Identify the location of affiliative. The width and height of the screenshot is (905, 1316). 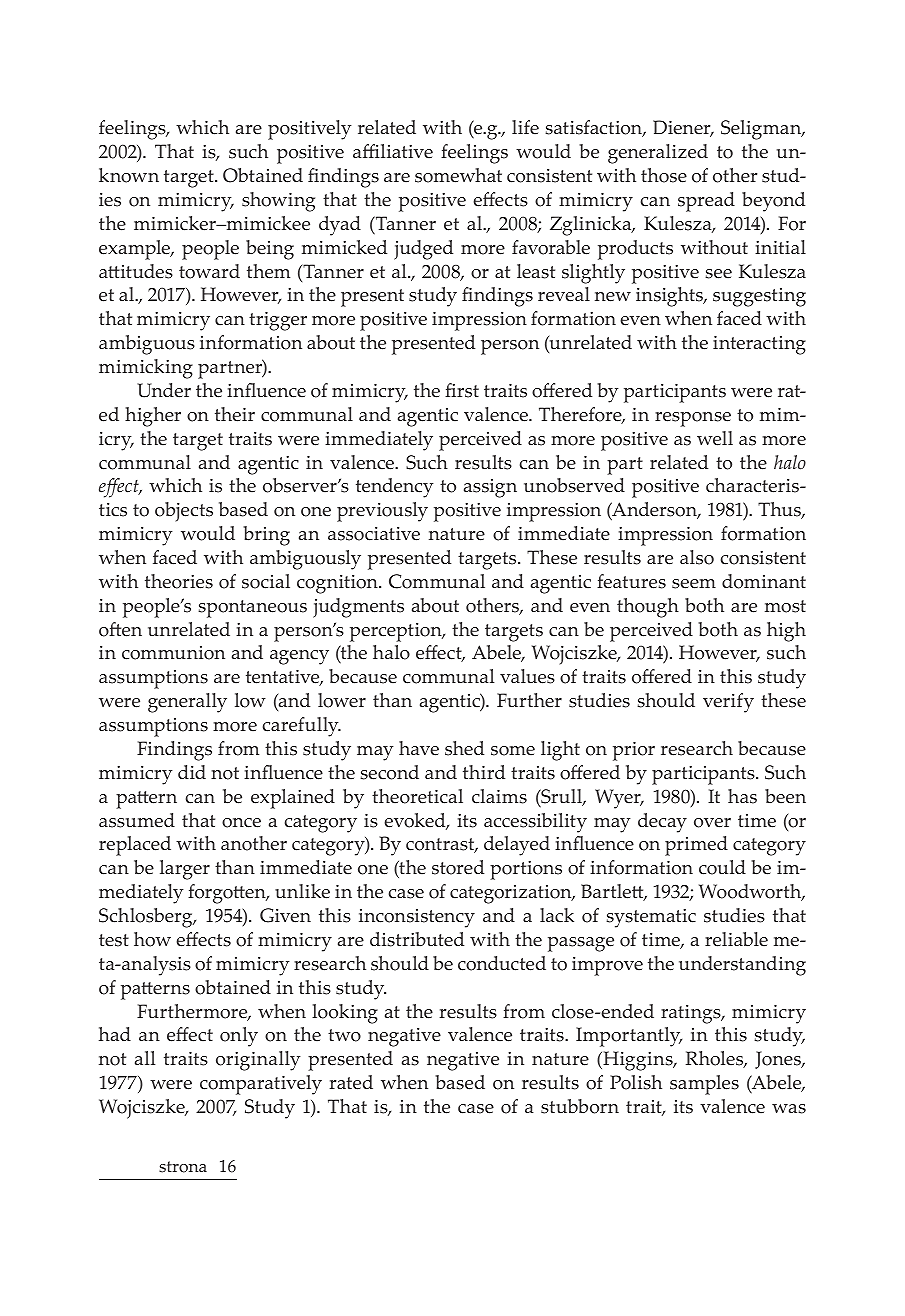
(393, 151).
